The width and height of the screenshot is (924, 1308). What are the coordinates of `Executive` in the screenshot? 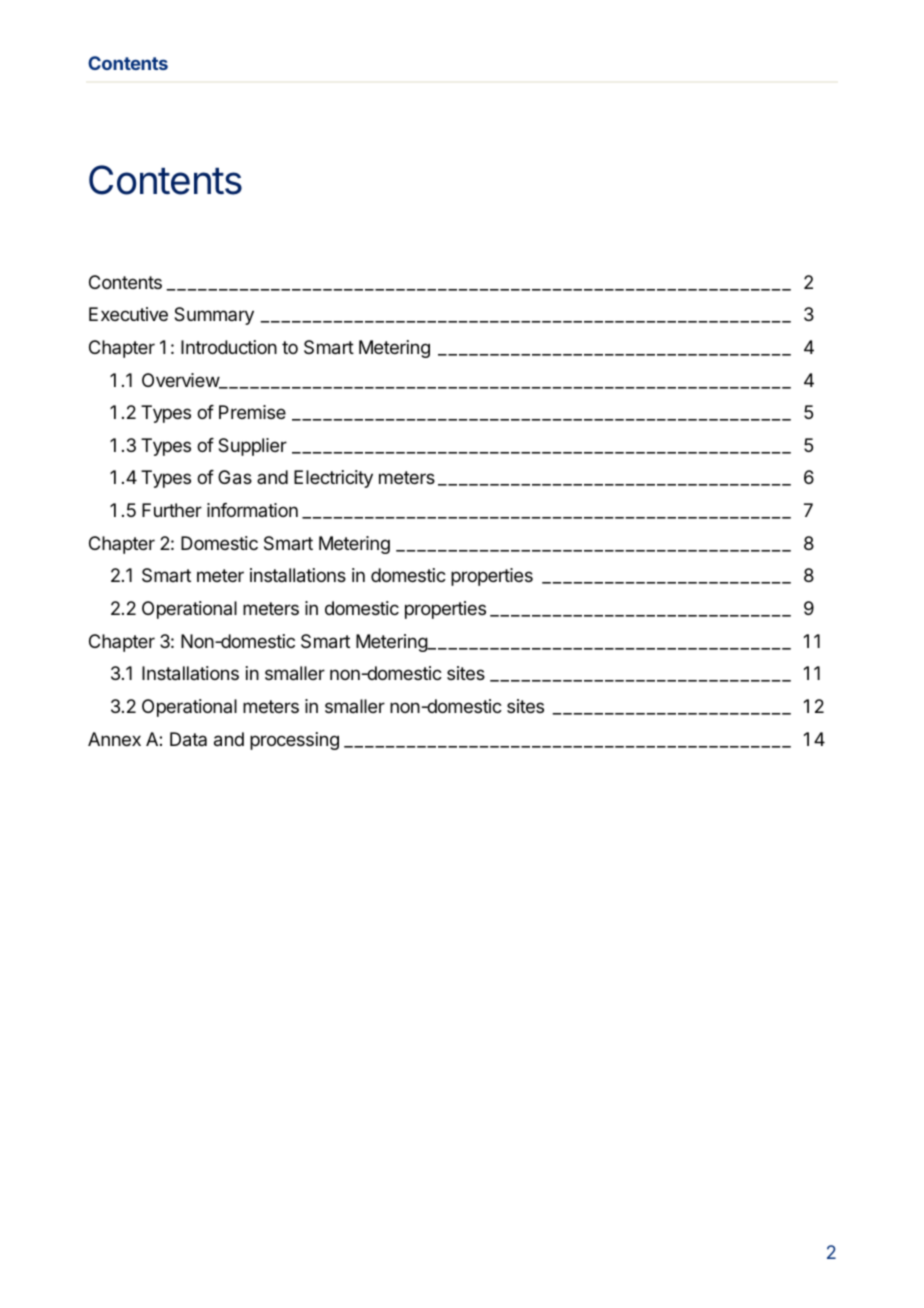 It's located at (128, 314).
